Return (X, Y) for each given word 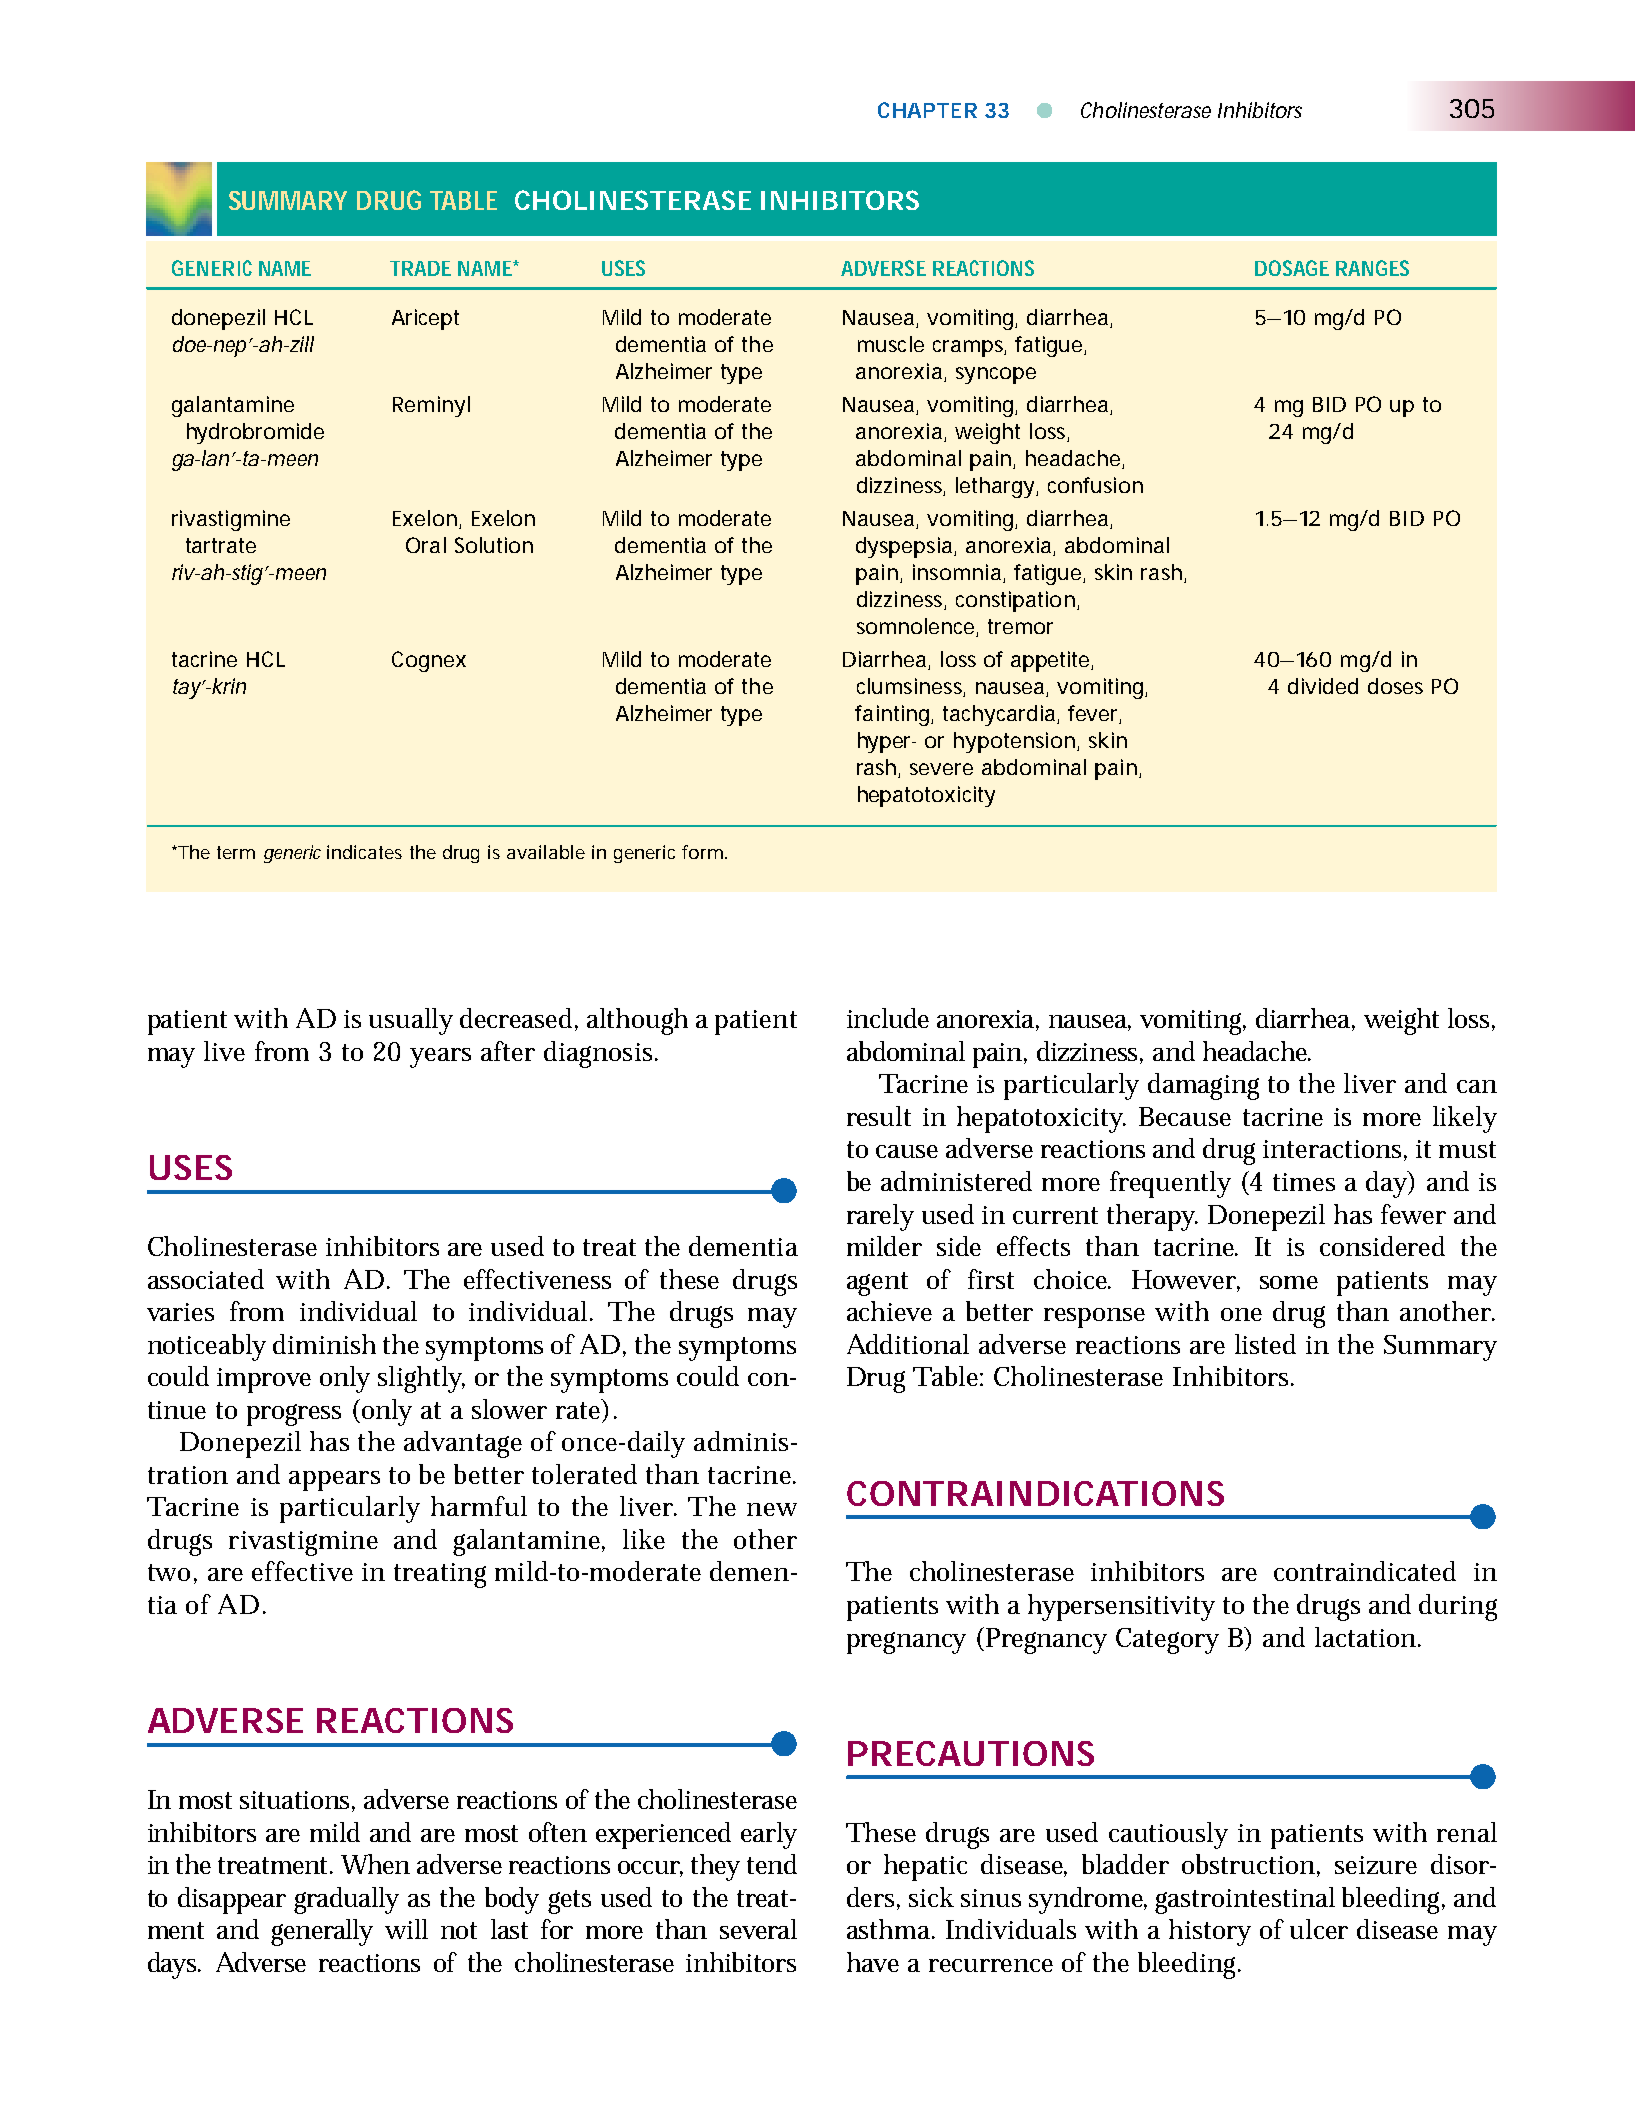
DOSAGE (1292, 268)
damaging (1203, 1086)
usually (411, 1021)
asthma (891, 1929)
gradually (346, 1900)
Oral (426, 545)
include (888, 1018)
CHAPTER (927, 110)
